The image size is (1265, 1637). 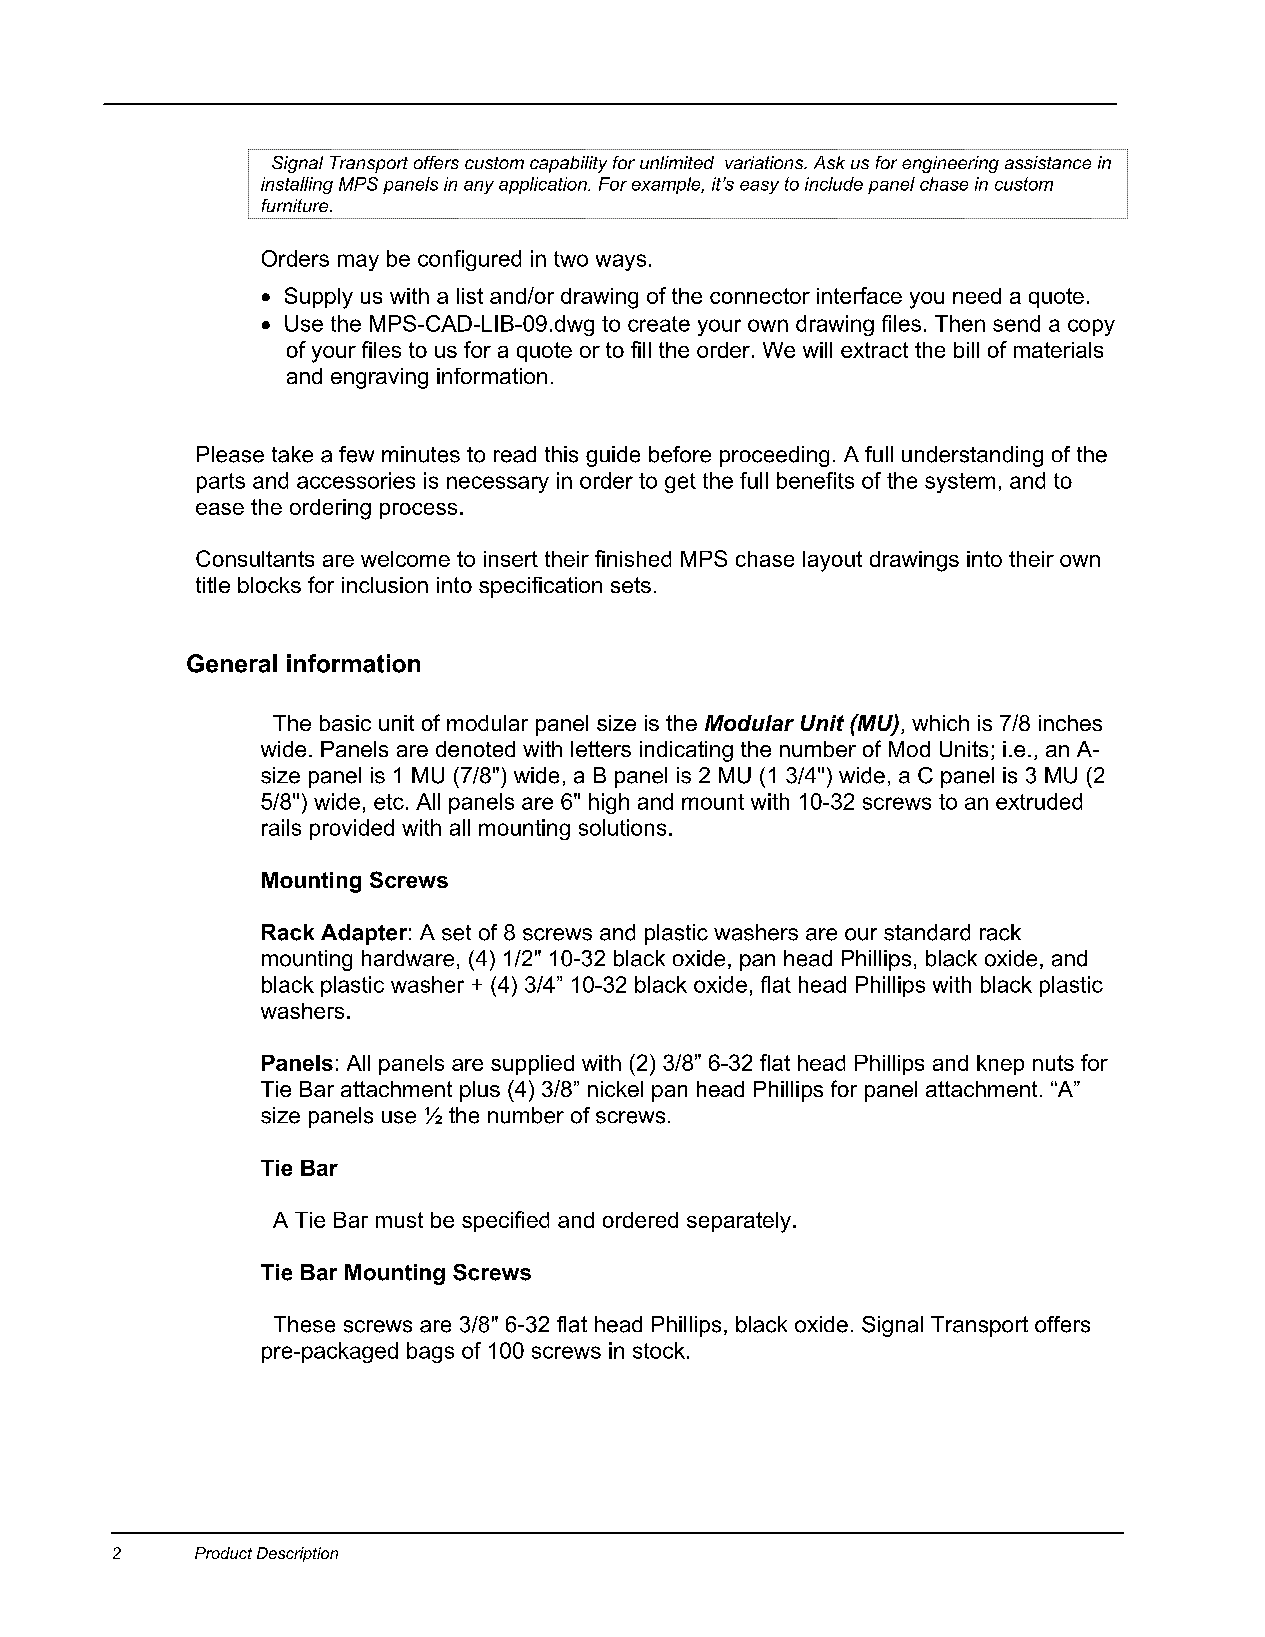 What do you see at coordinates (532, 1065) in the screenshot?
I see `supplied` at bounding box center [532, 1065].
